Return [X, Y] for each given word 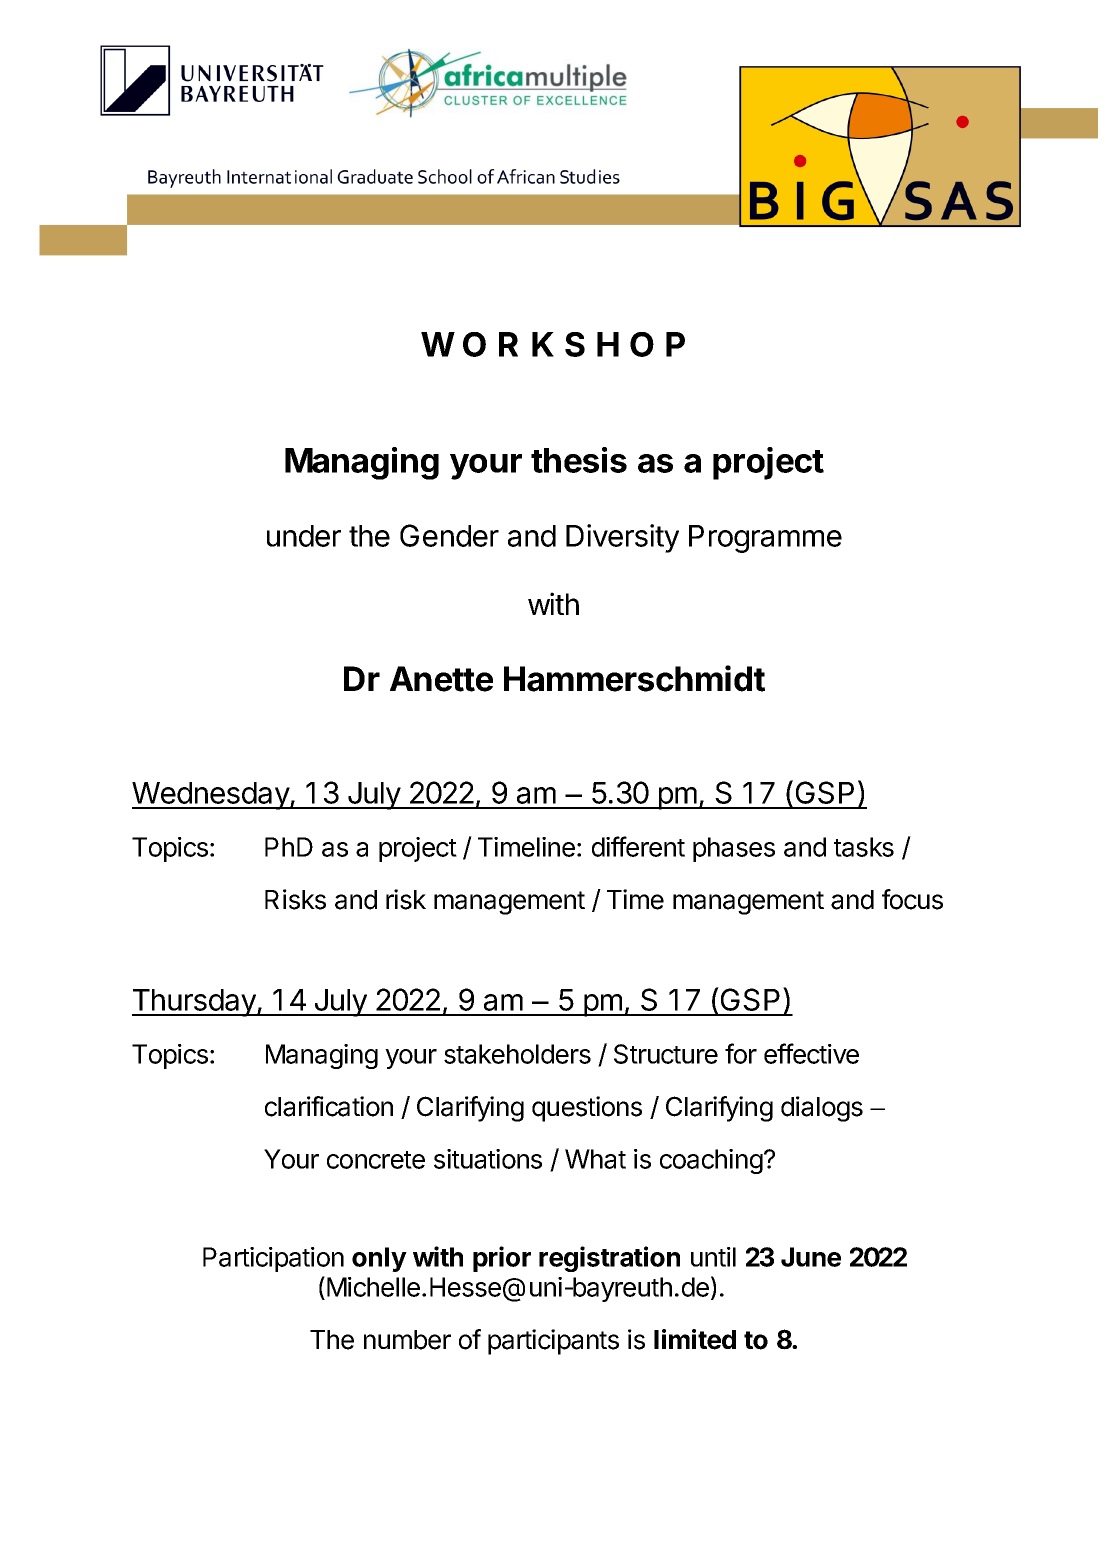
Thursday [195, 1003]
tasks [864, 847]
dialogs [822, 1109]
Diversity [622, 538]
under [304, 536]
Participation [273, 1259]
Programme [765, 539]
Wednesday [211, 796]
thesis [579, 460]
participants [553, 1342]
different [638, 846]
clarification [329, 1106]
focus [912, 899]
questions [587, 1109]
